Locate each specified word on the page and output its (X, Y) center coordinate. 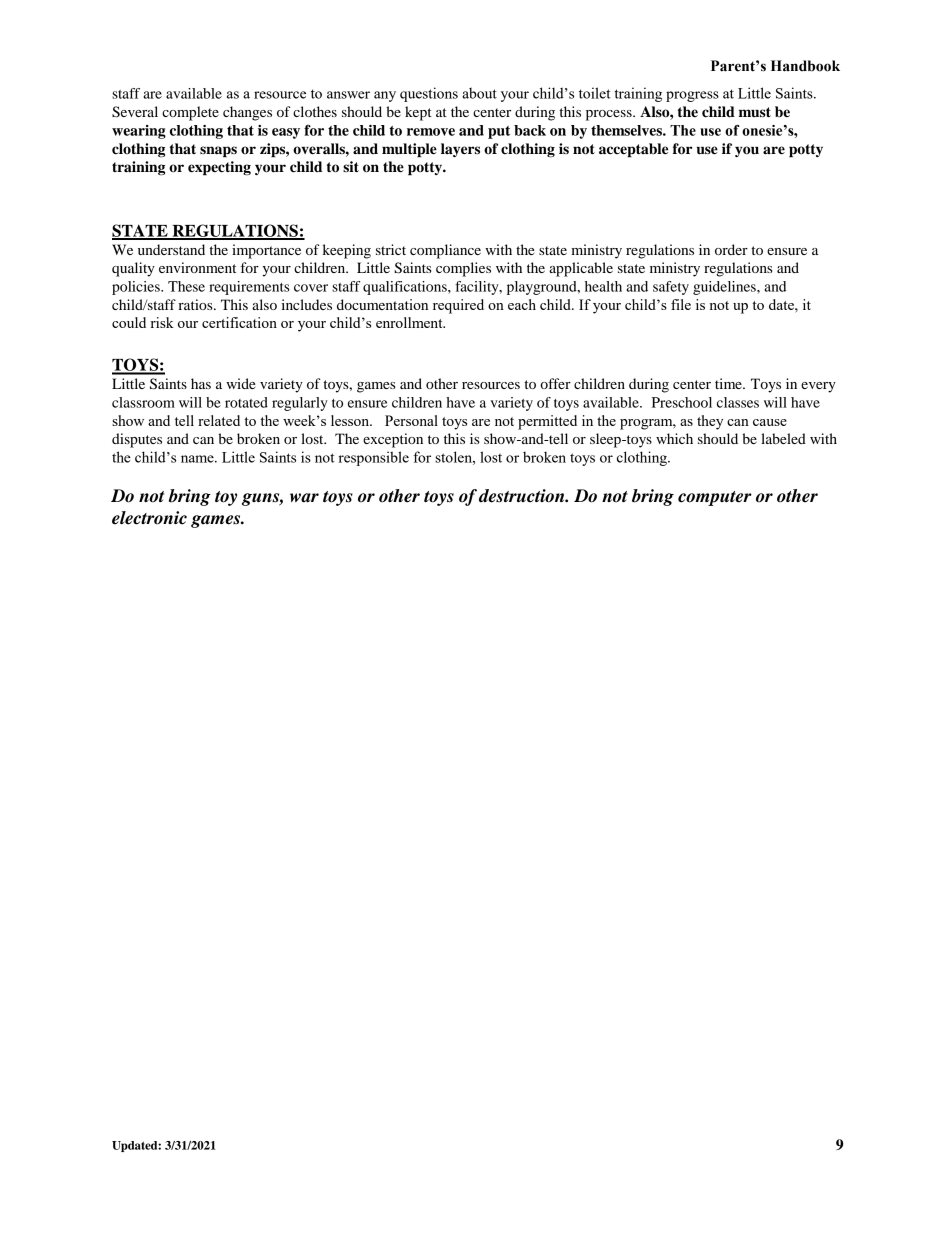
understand (171, 249)
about (479, 93)
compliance (445, 251)
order (731, 249)
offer (555, 383)
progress (692, 96)
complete (190, 113)
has (201, 383)
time (729, 383)
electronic (149, 518)
